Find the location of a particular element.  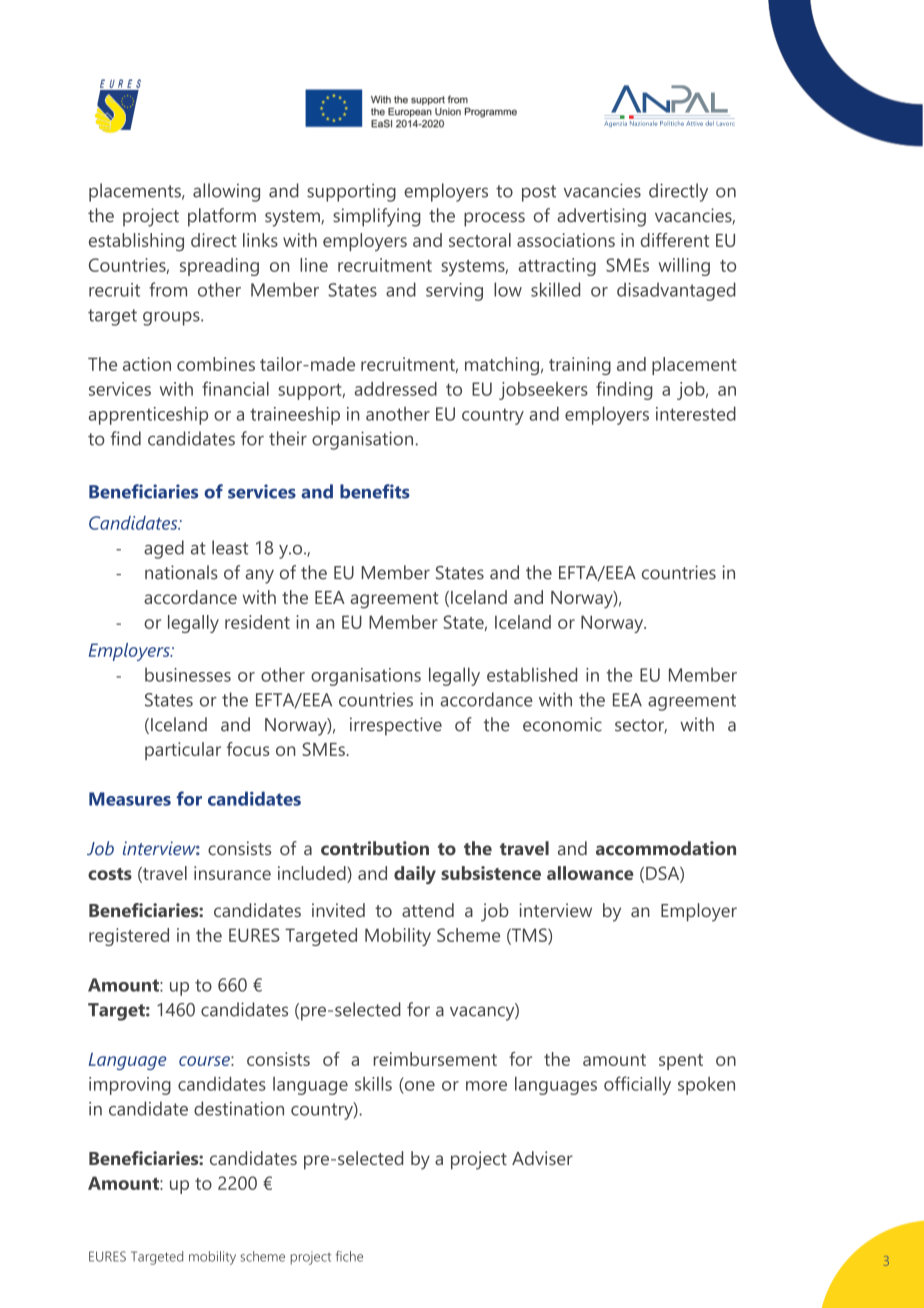

platform is located at coordinates (222, 217).
